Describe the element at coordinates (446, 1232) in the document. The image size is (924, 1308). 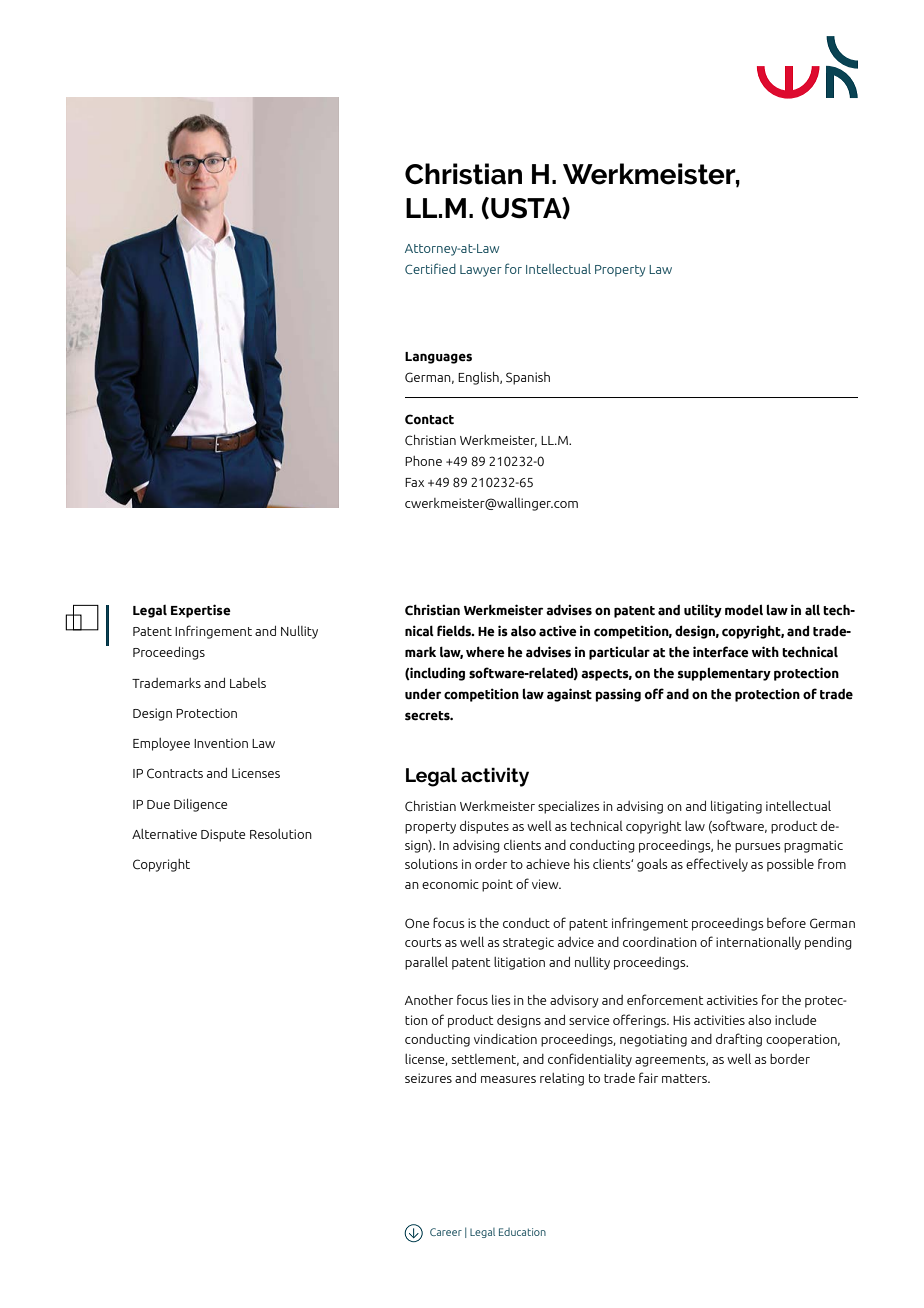
I see `Career` at that location.
